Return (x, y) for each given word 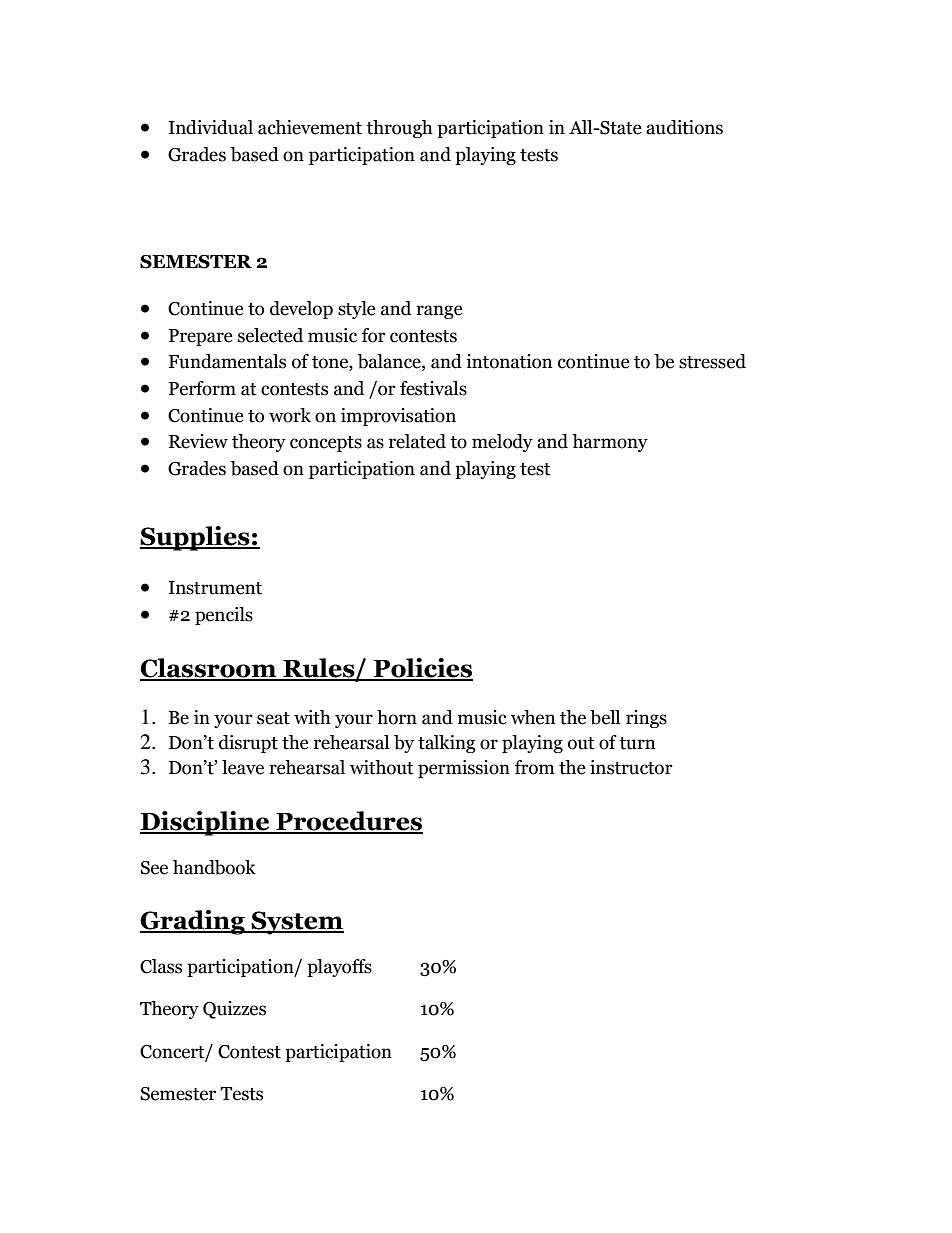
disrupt (248, 744)
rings (646, 719)
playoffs (339, 968)
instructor (631, 767)
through (399, 129)
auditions (684, 127)
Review (198, 441)
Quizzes (234, 1010)
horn (397, 717)
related (417, 441)
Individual (210, 127)
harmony (610, 443)
